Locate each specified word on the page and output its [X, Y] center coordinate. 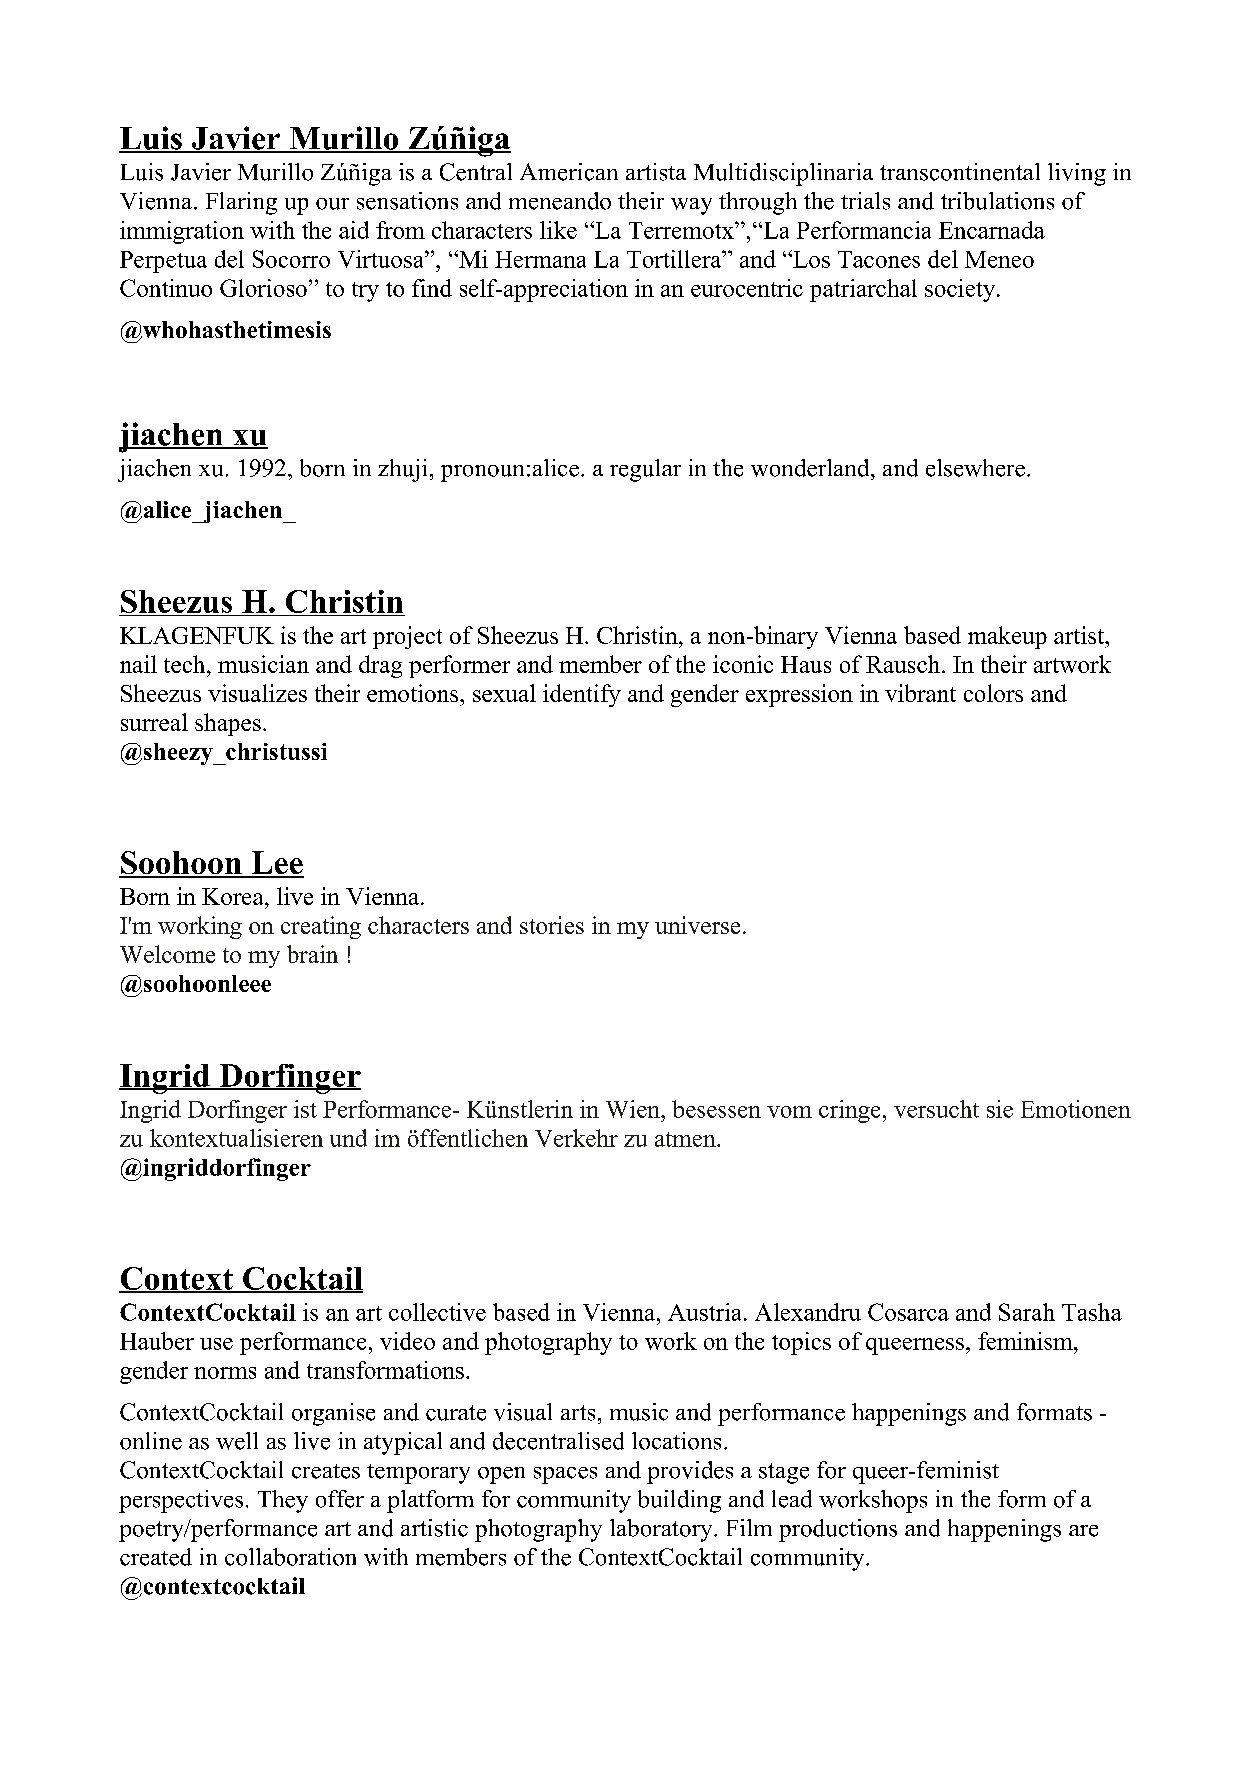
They [283, 1501]
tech [186, 664]
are [1083, 1531]
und [348, 1138]
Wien [634, 1109]
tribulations [997, 201]
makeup [1007, 637]
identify [582, 695]
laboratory [662, 1530]
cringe [849, 1111]
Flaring [241, 203]
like [558, 230]
